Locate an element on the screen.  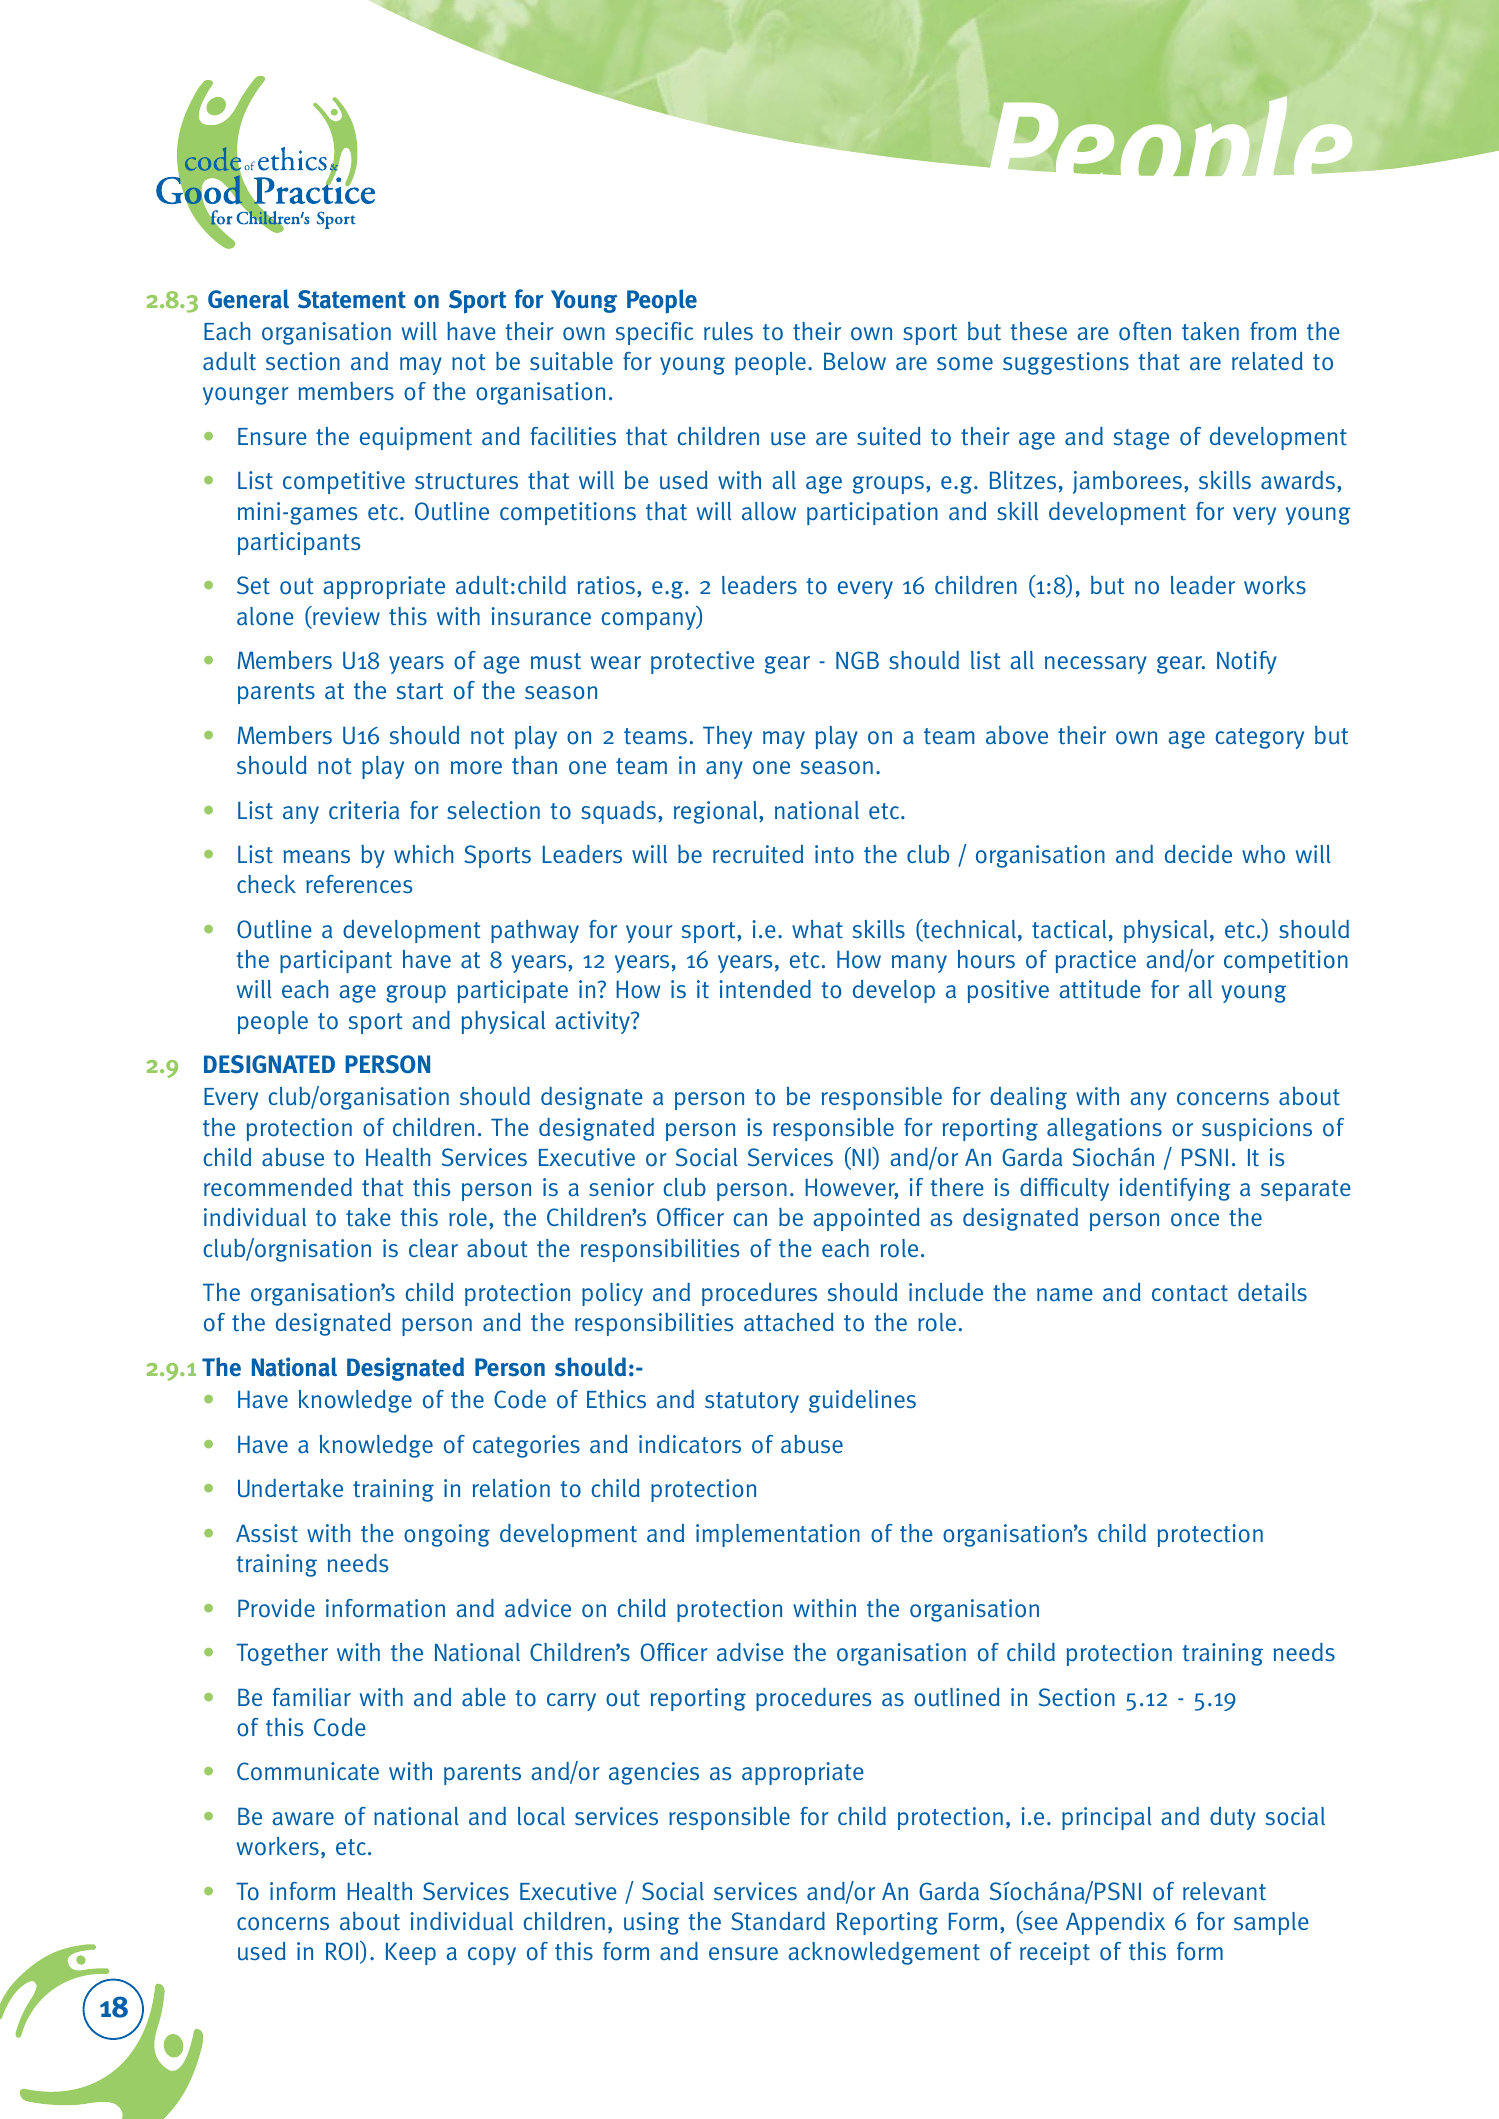
Statement is located at coordinates (352, 299).
